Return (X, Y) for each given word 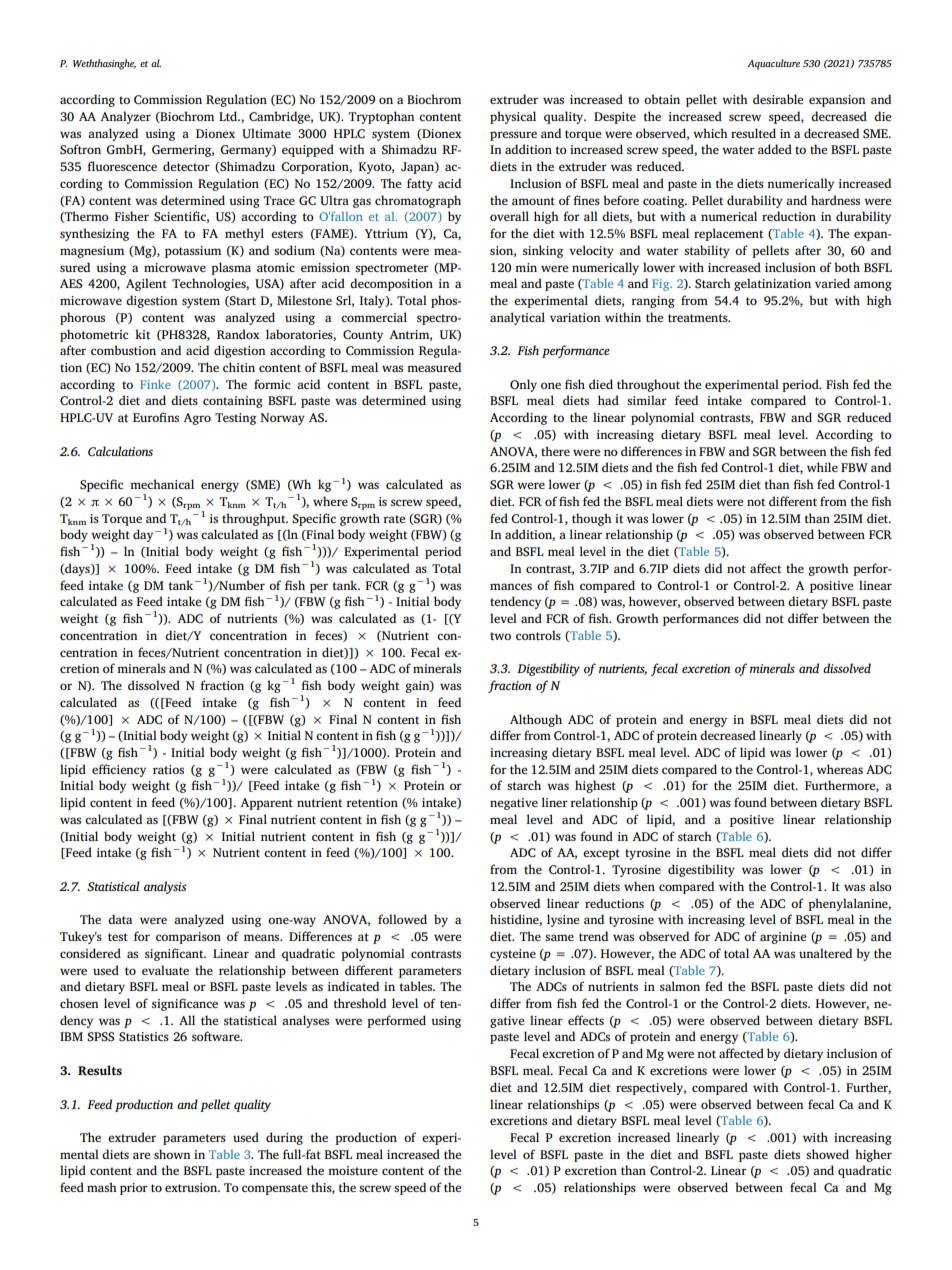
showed (827, 1154)
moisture (353, 1170)
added (775, 149)
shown (172, 1154)
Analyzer (125, 117)
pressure (513, 136)
